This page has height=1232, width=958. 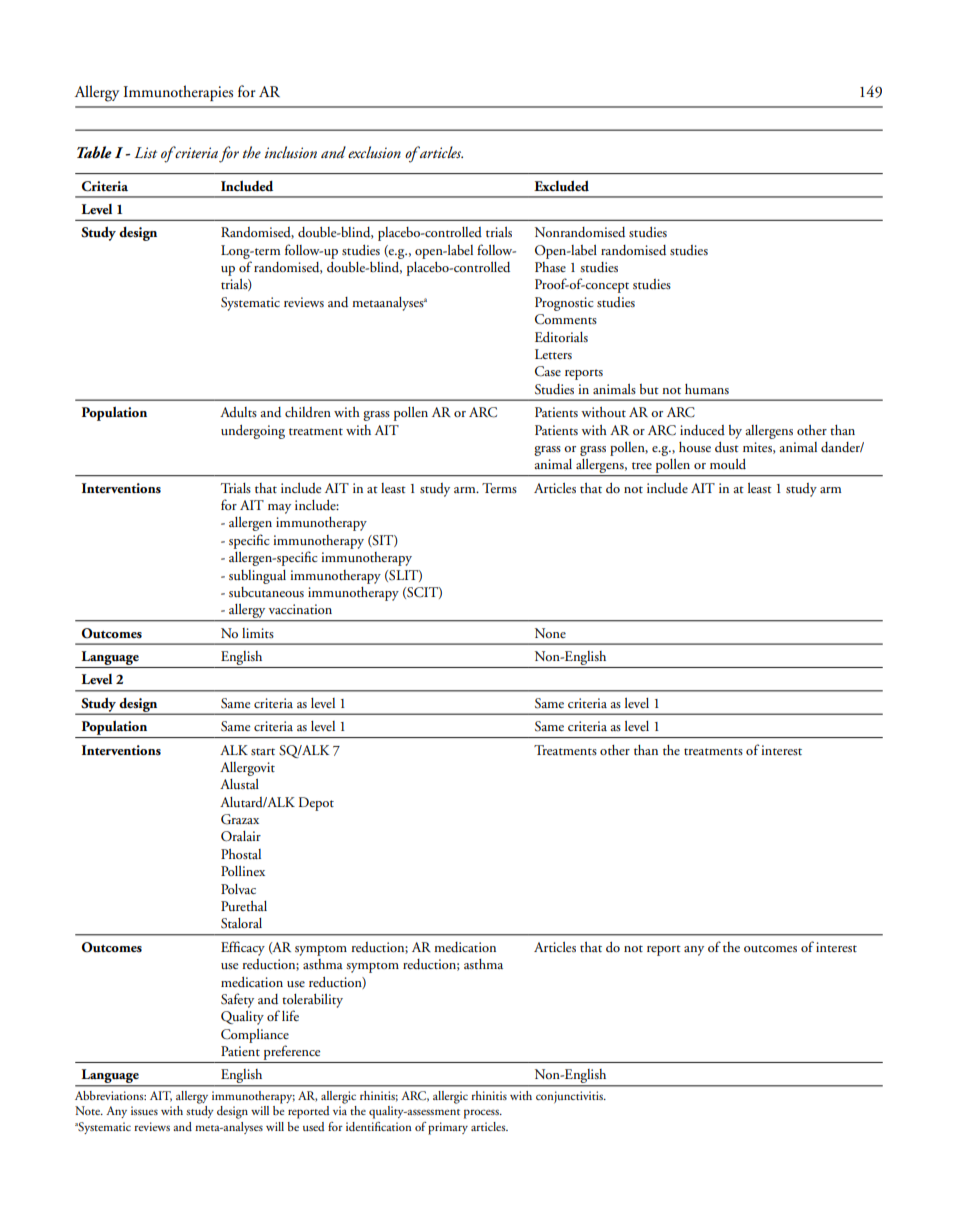 I want to click on exclusion, so click(x=374, y=152).
